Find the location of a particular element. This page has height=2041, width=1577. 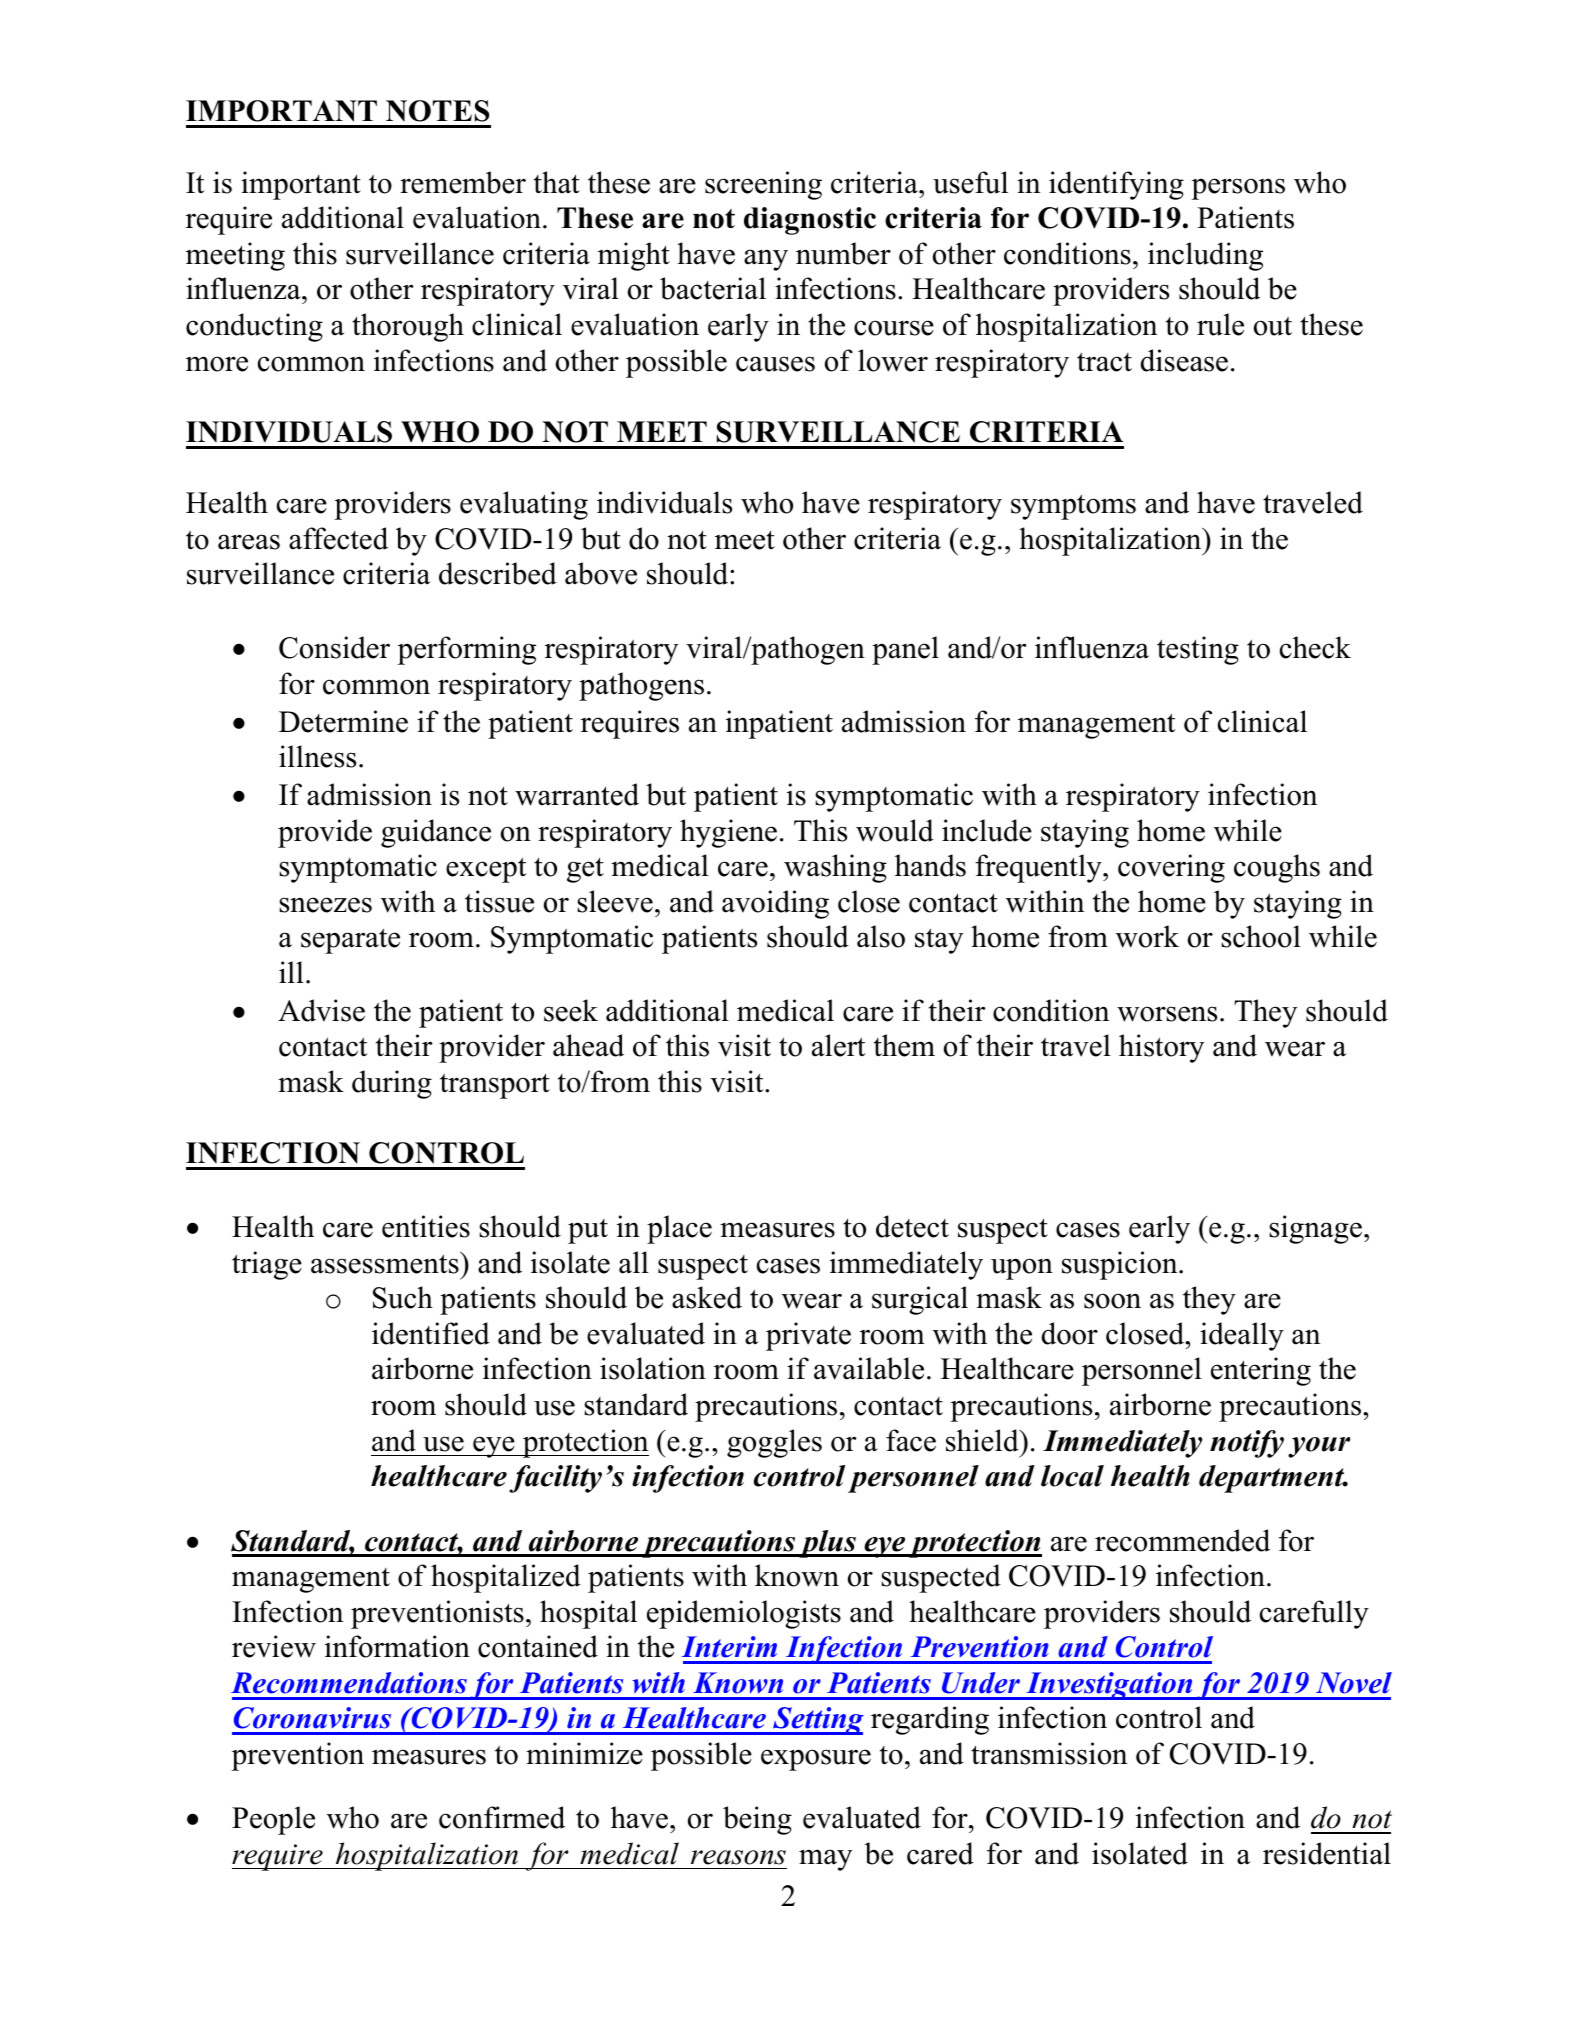

testing is located at coordinates (1198, 650).
